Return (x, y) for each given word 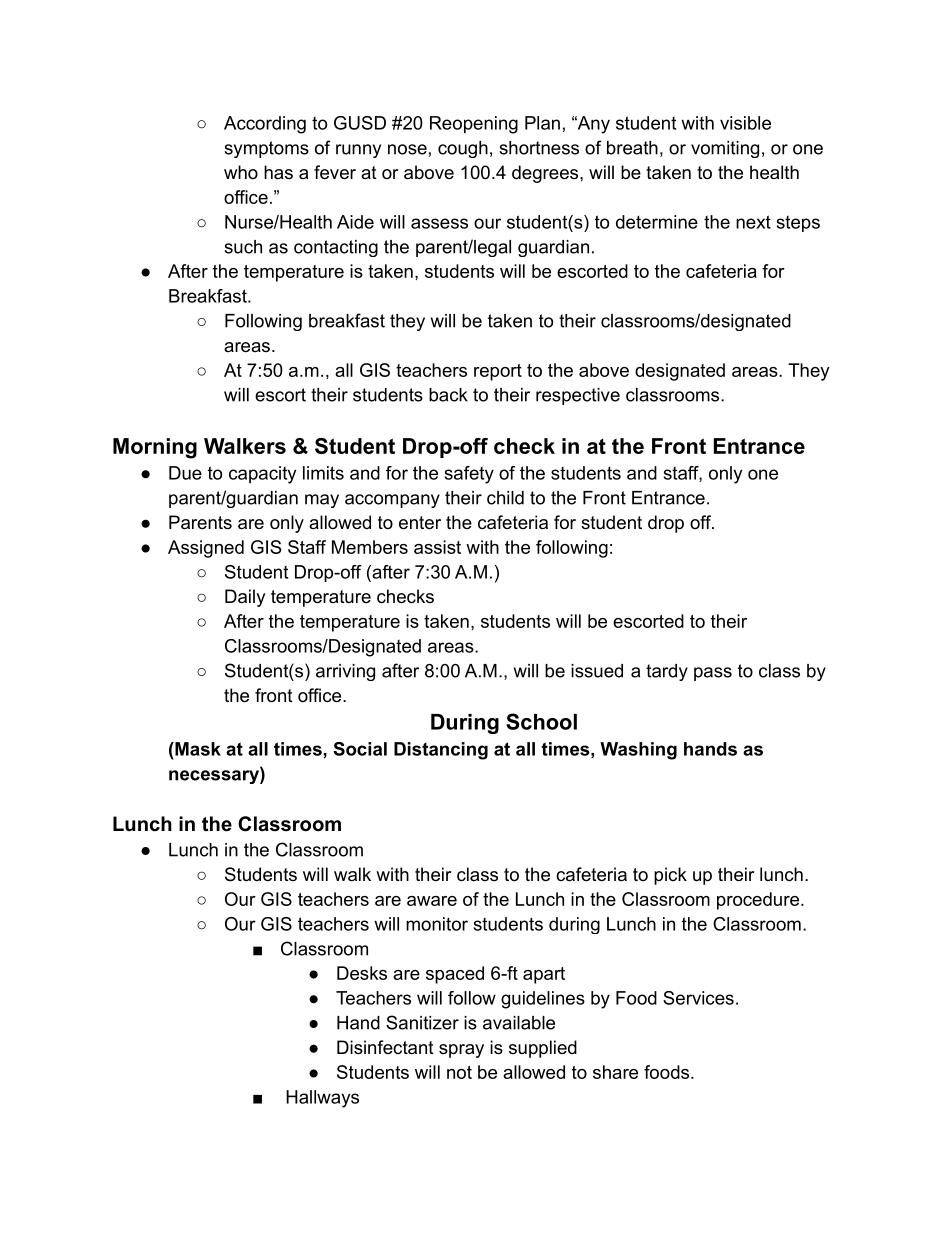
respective (578, 396)
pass (713, 674)
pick (670, 876)
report (498, 372)
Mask (197, 749)
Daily (245, 598)
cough (463, 149)
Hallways (322, 1099)
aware (432, 901)
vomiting (725, 149)
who (241, 172)
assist (437, 547)
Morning (155, 448)
